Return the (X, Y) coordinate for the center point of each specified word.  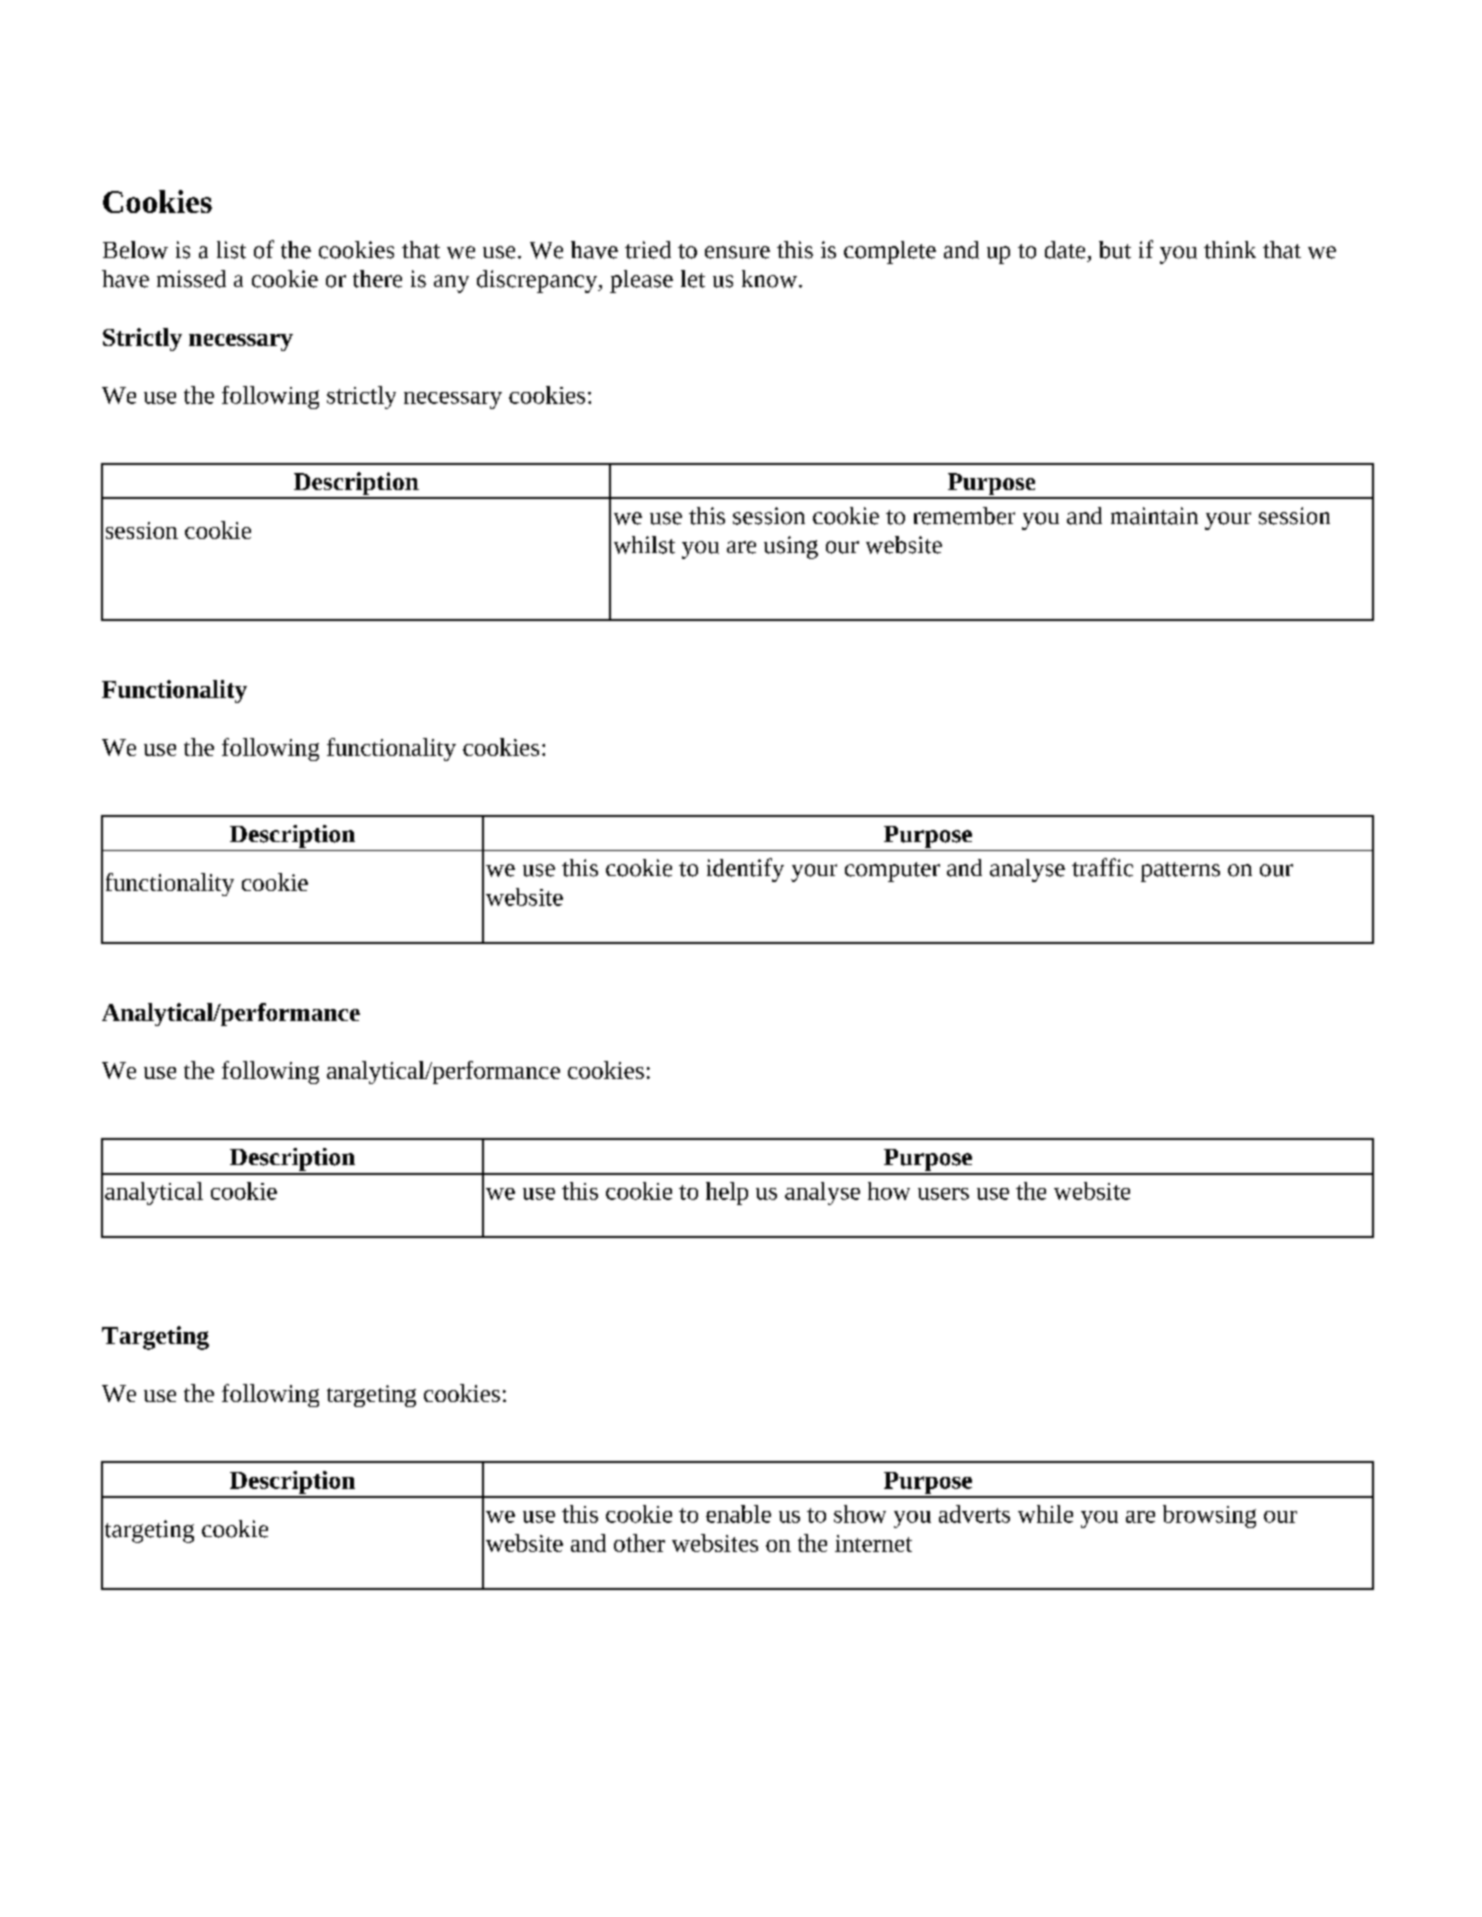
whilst (644, 545)
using (791, 547)
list (231, 250)
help (727, 1193)
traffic (1102, 867)
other (639, 1543)
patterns (1180, 872)
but (1115, 250)
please (641, 281)
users (943, 1194)
